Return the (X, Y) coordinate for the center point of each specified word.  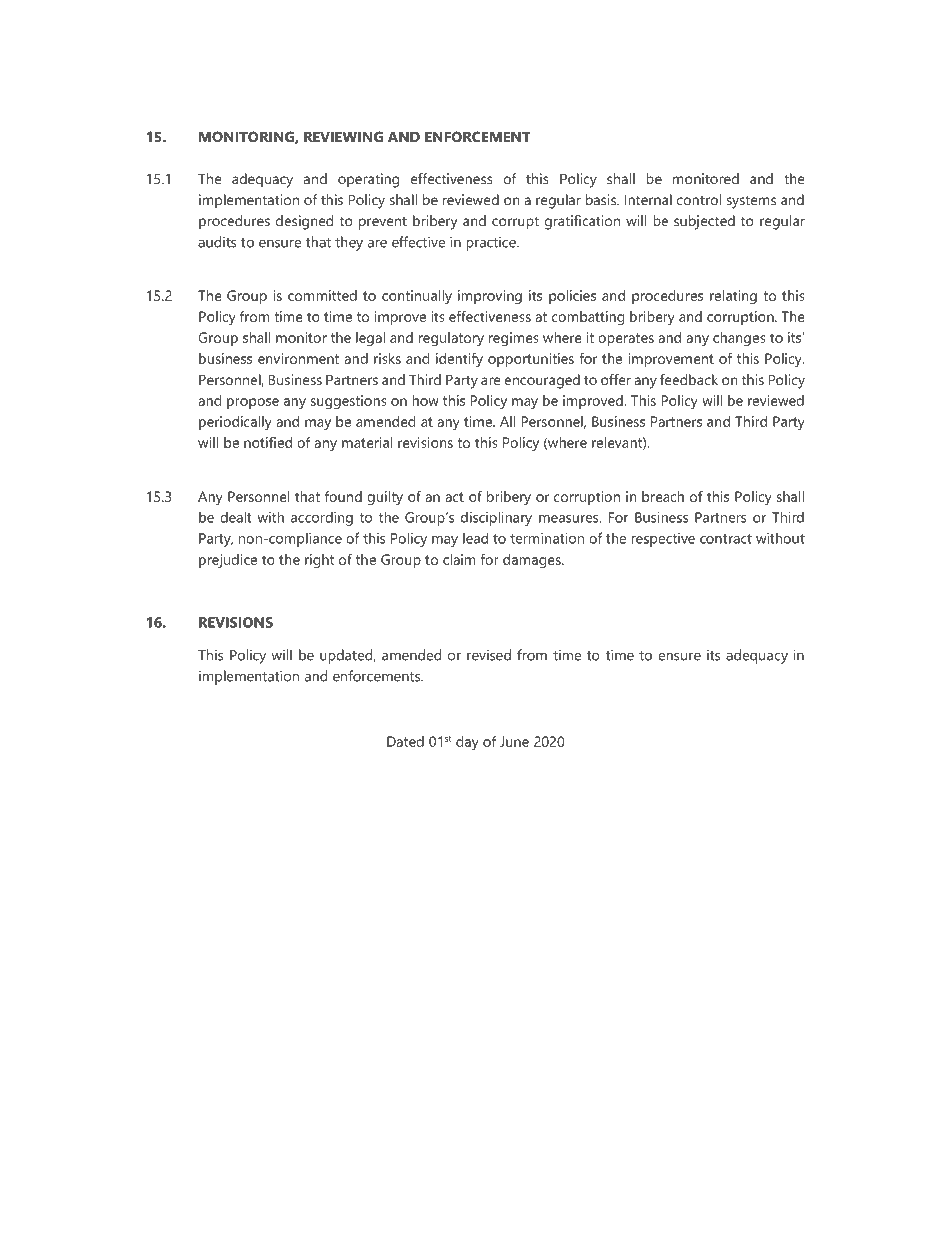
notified (268, 442)
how (425, 400)
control (699, 199)
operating (368, 180)
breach (663, 496)
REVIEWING (343, 136)
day (467, 743)
